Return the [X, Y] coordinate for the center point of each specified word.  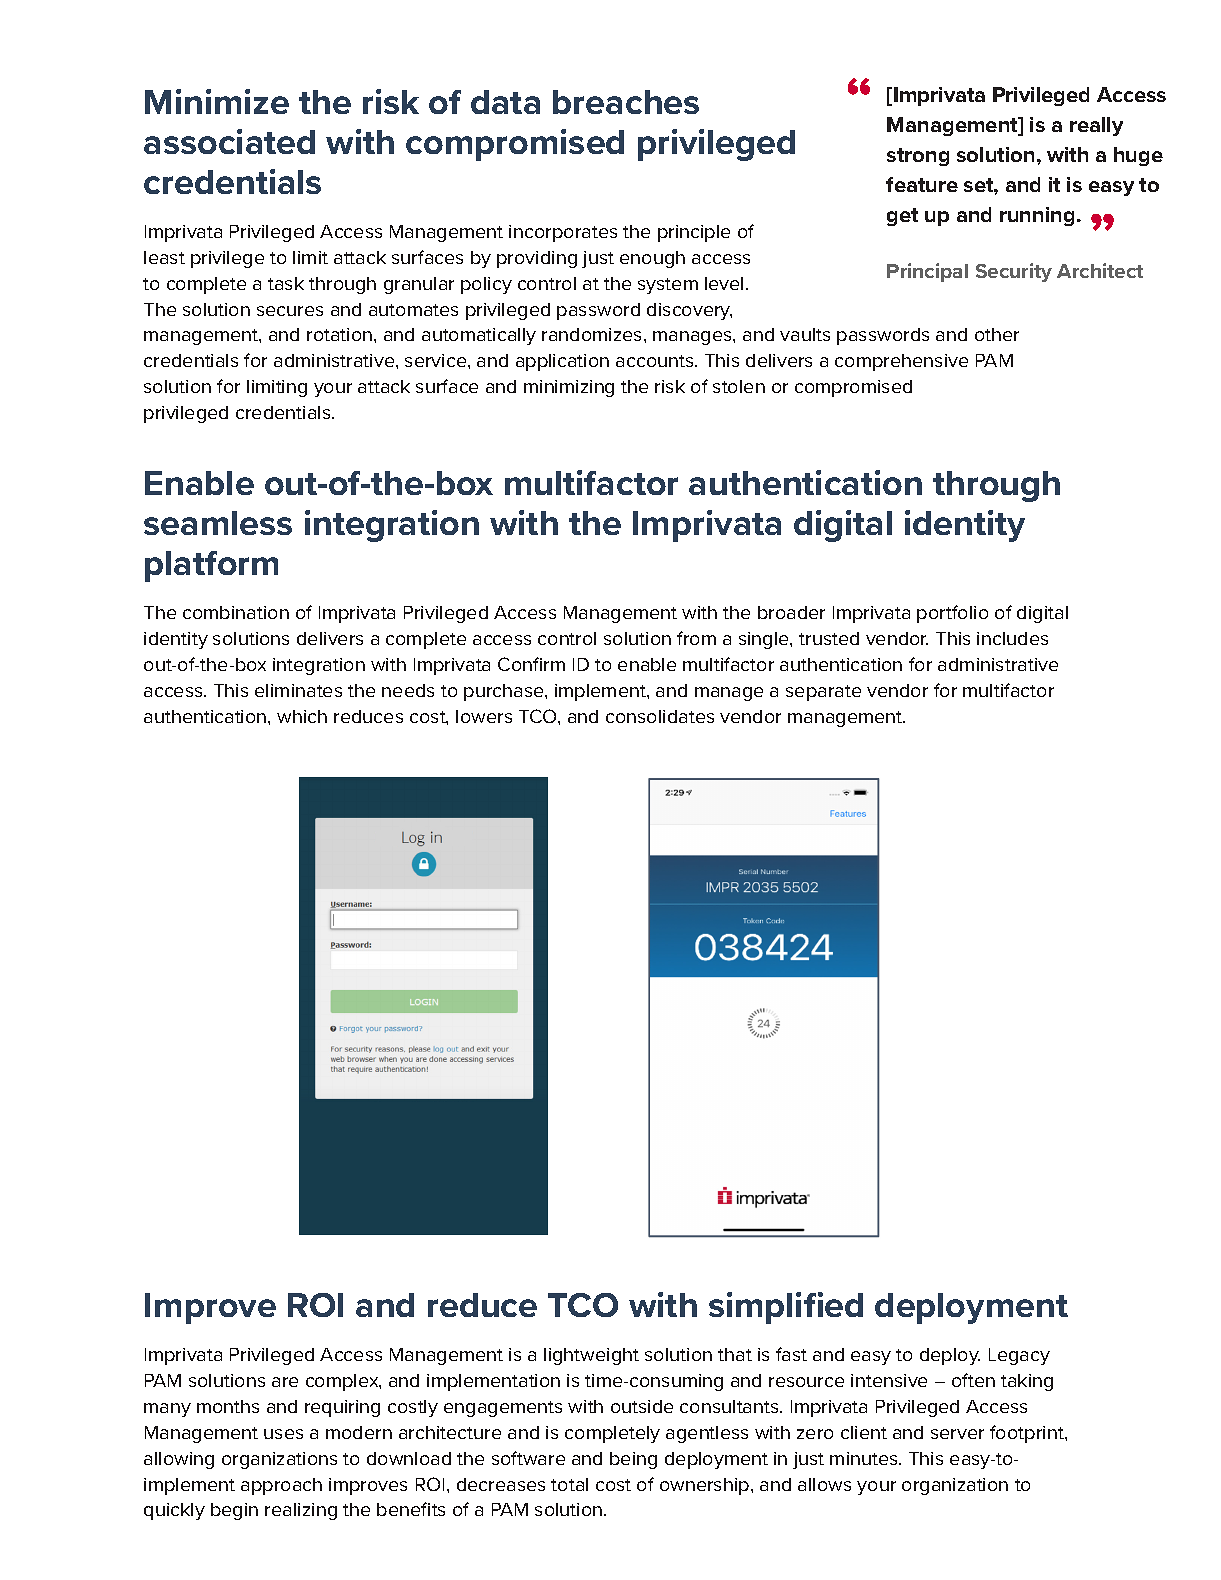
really [1096, 126]
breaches [626, 102]
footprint [1028, 1434]
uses [283, 1434]
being [633, 1460]
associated [229, 141]
